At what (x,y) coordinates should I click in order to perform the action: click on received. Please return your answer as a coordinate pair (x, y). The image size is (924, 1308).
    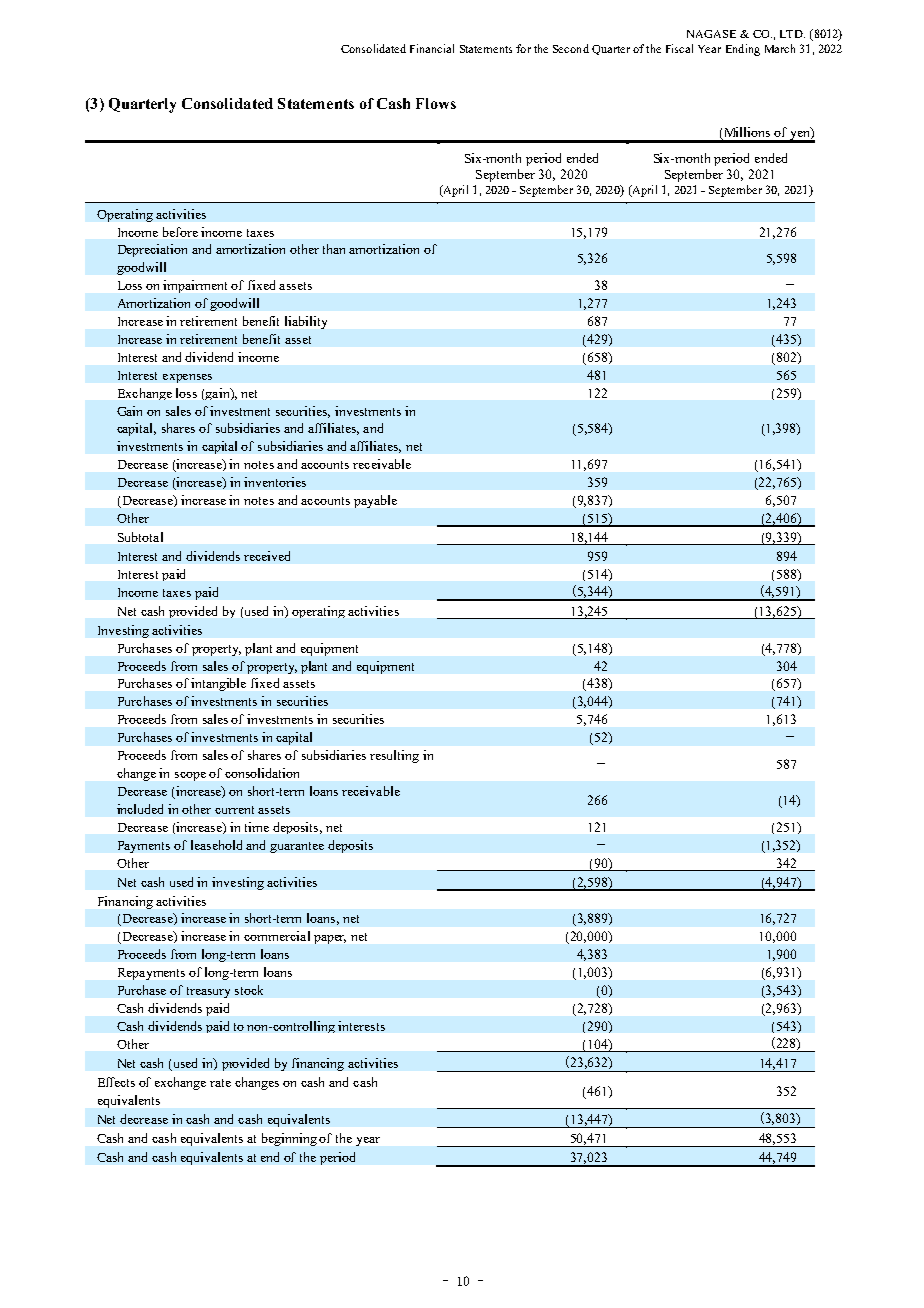
    Looking at the image, I should click on (267, 556).
